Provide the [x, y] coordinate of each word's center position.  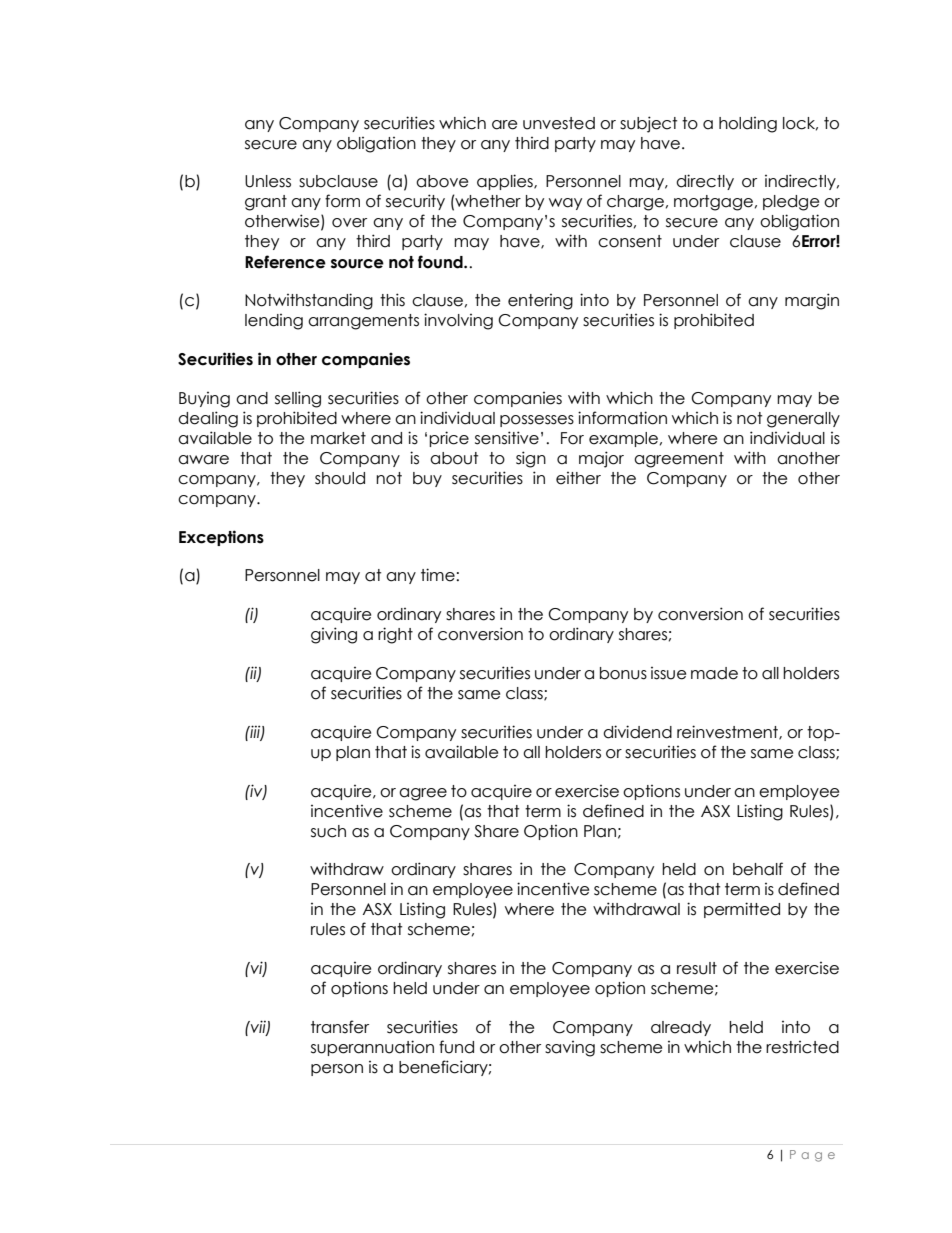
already [681, 1028]
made [714, 673]
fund [456, 1047]
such [328, 831]
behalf [758, 869]
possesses [537, 421]
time [439, 575]
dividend [637, 732]
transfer [340, 1027]
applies [506, 182]
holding [748, 125]
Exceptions [221, 538]
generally [803, 420]
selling [298, 399]
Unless [268, 181]
